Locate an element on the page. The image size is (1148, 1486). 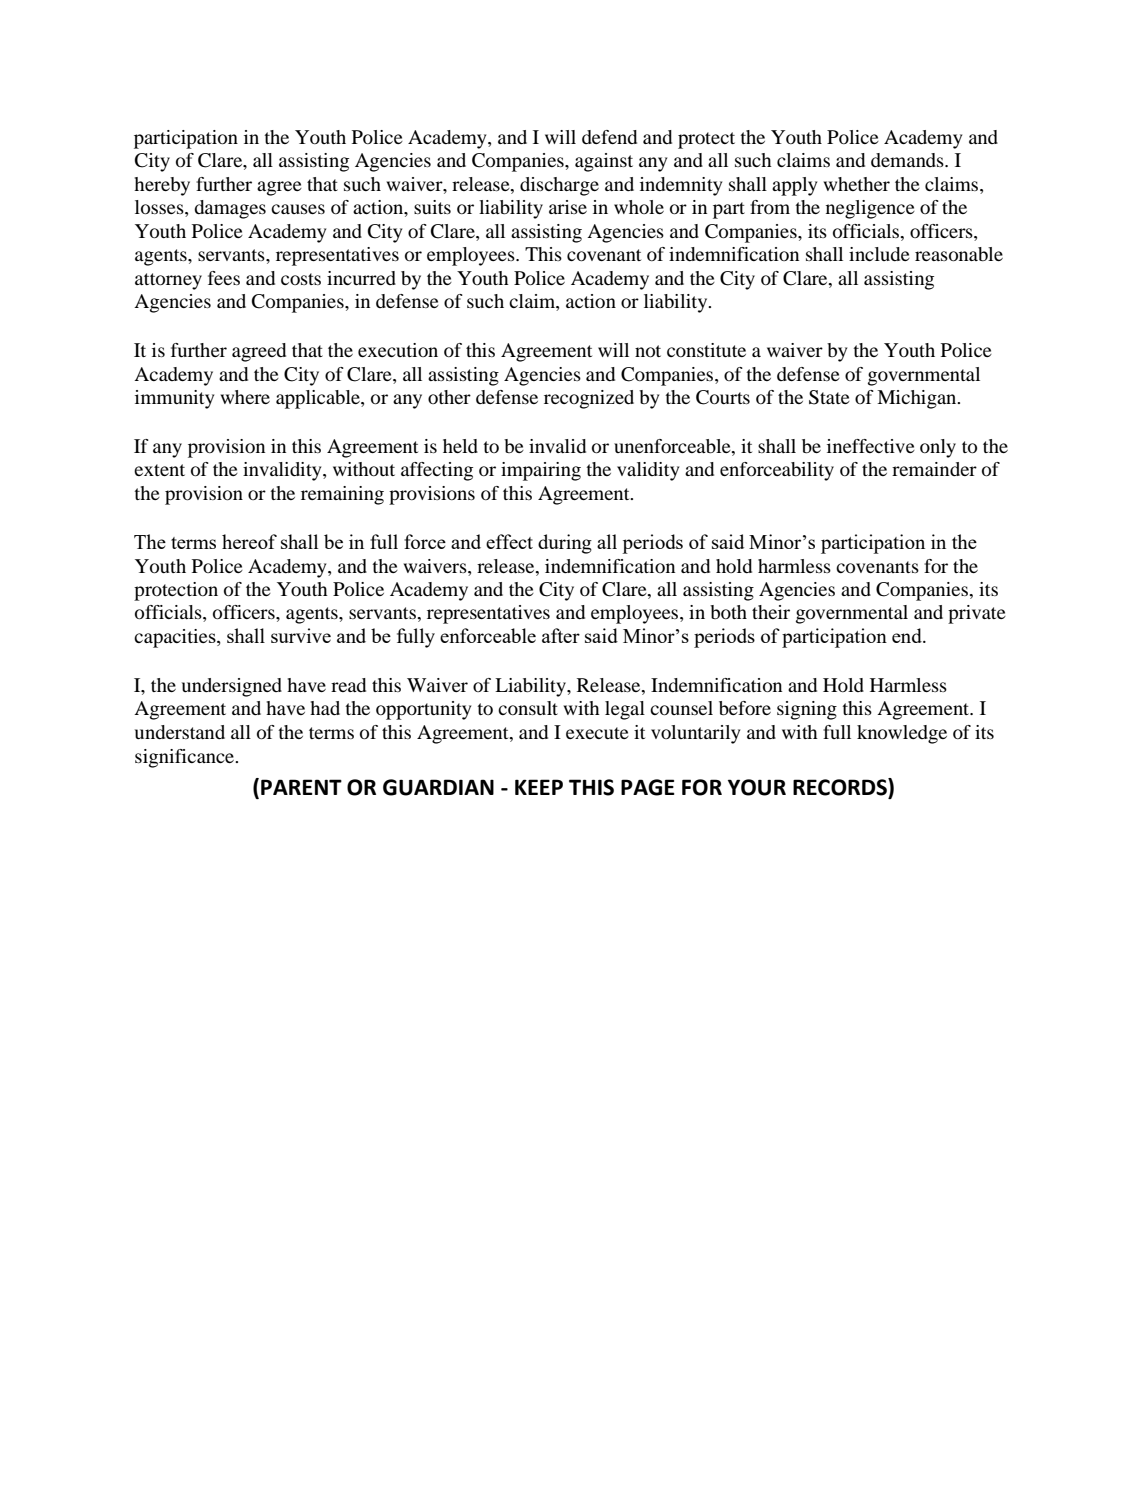
hereby is located at coordinates (162, 186).
